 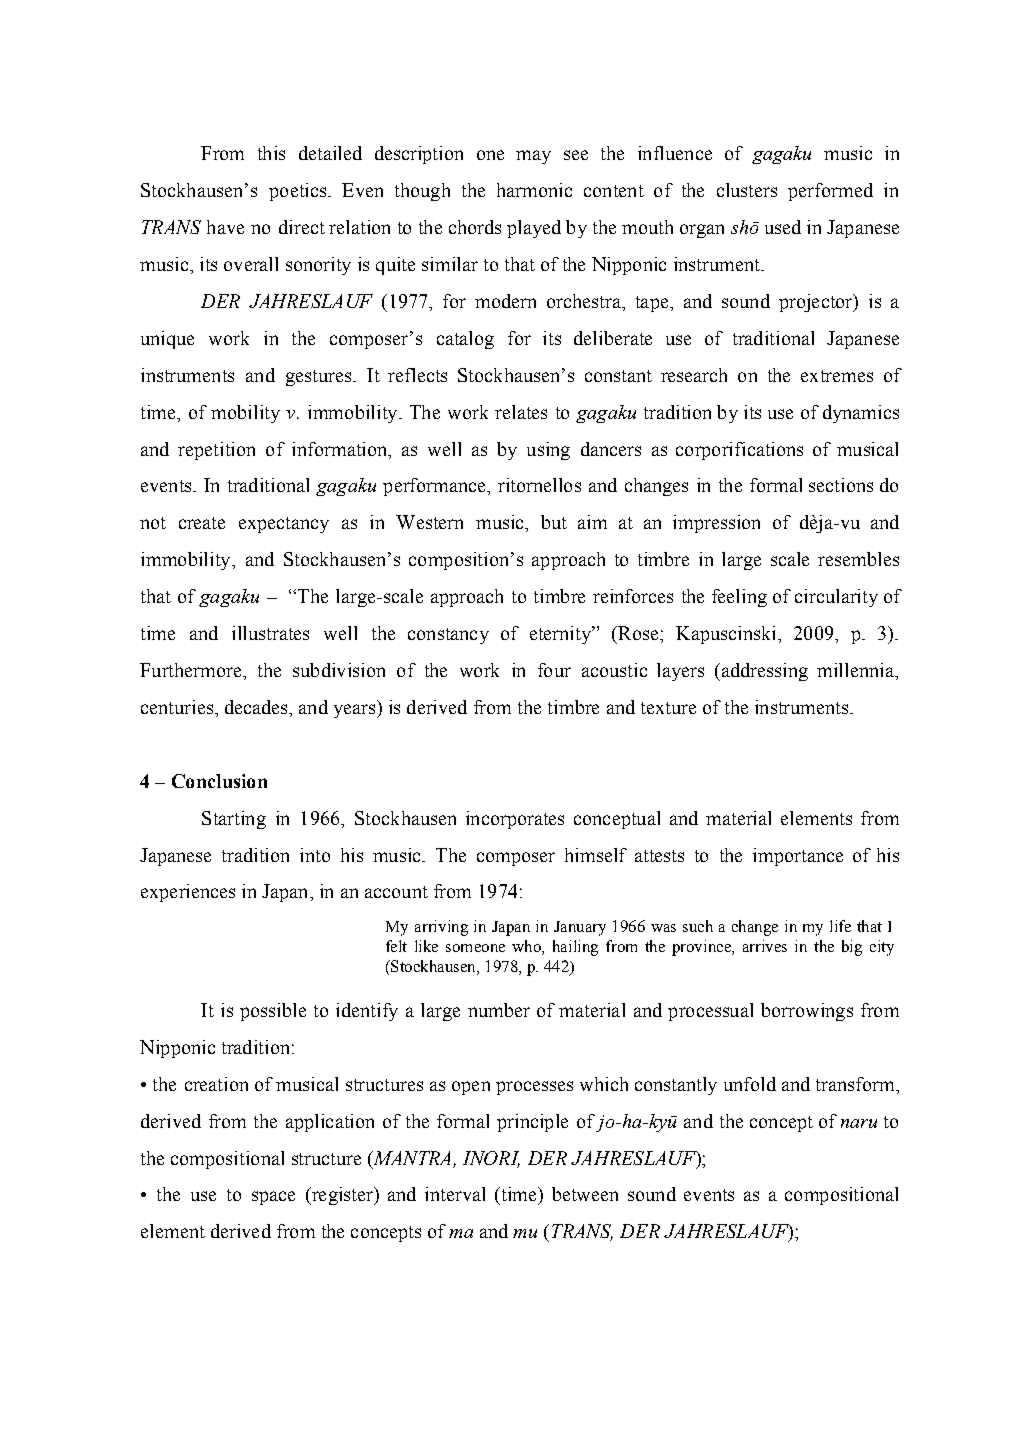 I want to click on performed, so click(x=830, y=192).
